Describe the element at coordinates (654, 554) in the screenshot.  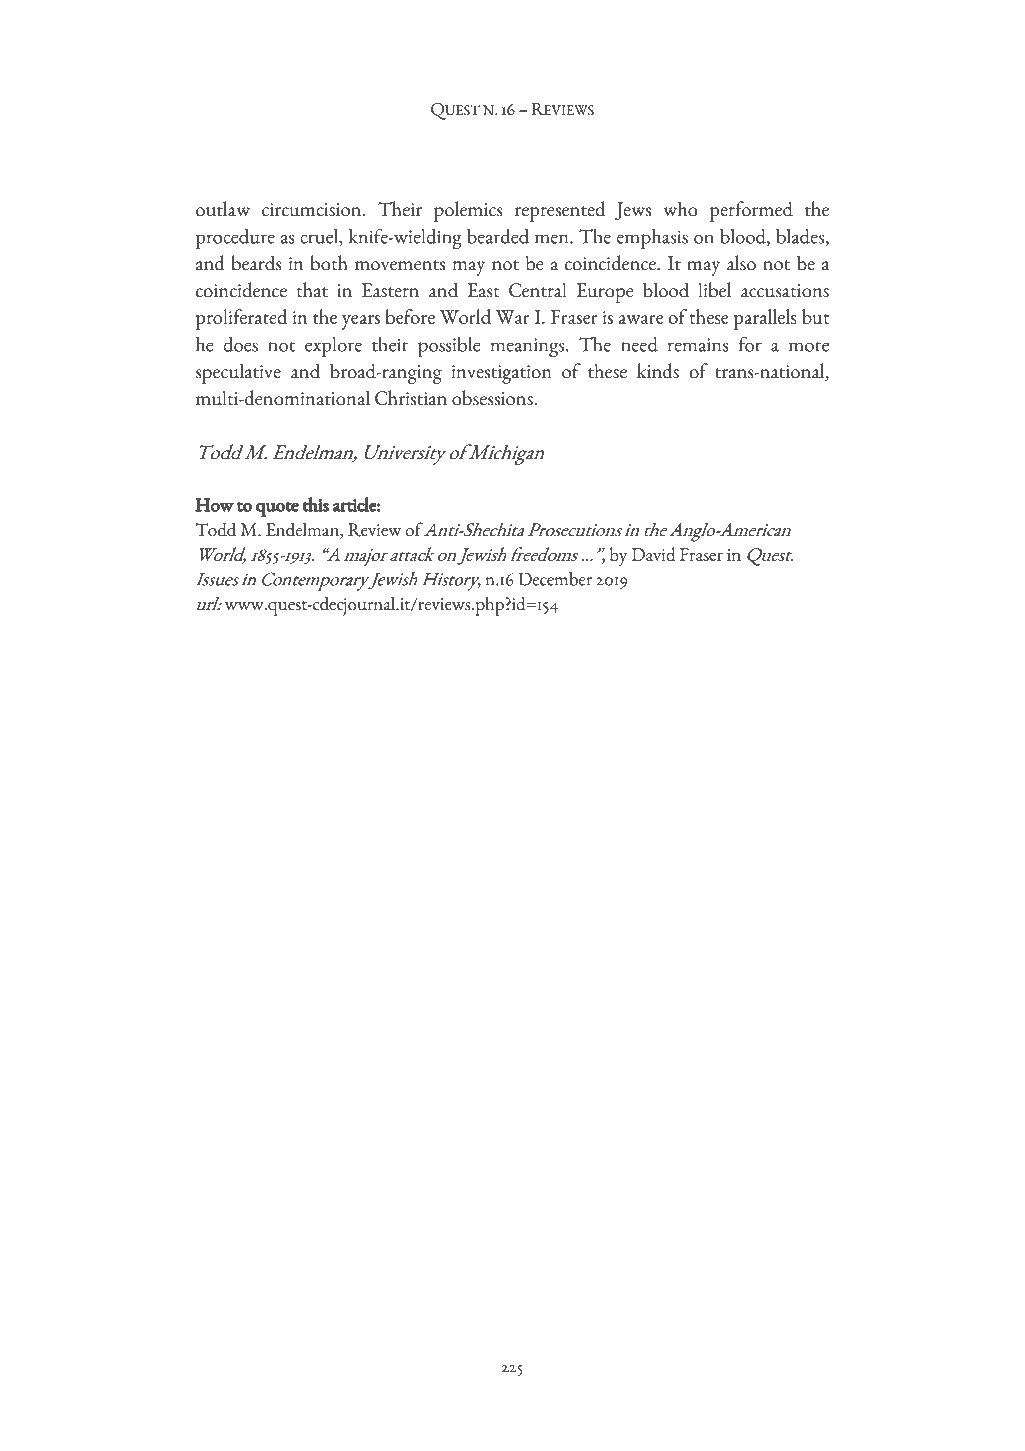
I see `David` at that location.
